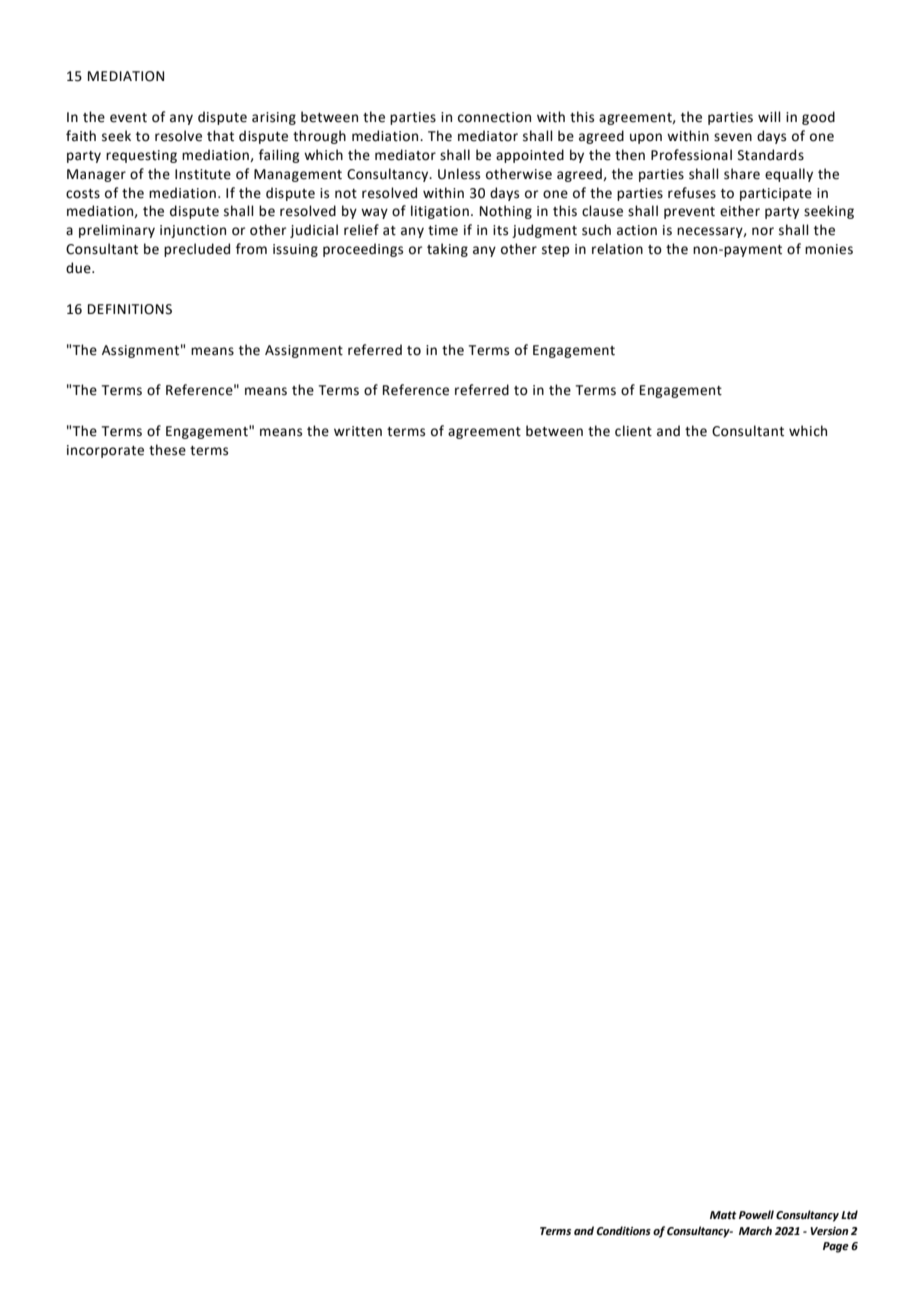  What do you see at coordinates (141, 156) in the document?
I see `requesting` at bounding box center [141, 156].
